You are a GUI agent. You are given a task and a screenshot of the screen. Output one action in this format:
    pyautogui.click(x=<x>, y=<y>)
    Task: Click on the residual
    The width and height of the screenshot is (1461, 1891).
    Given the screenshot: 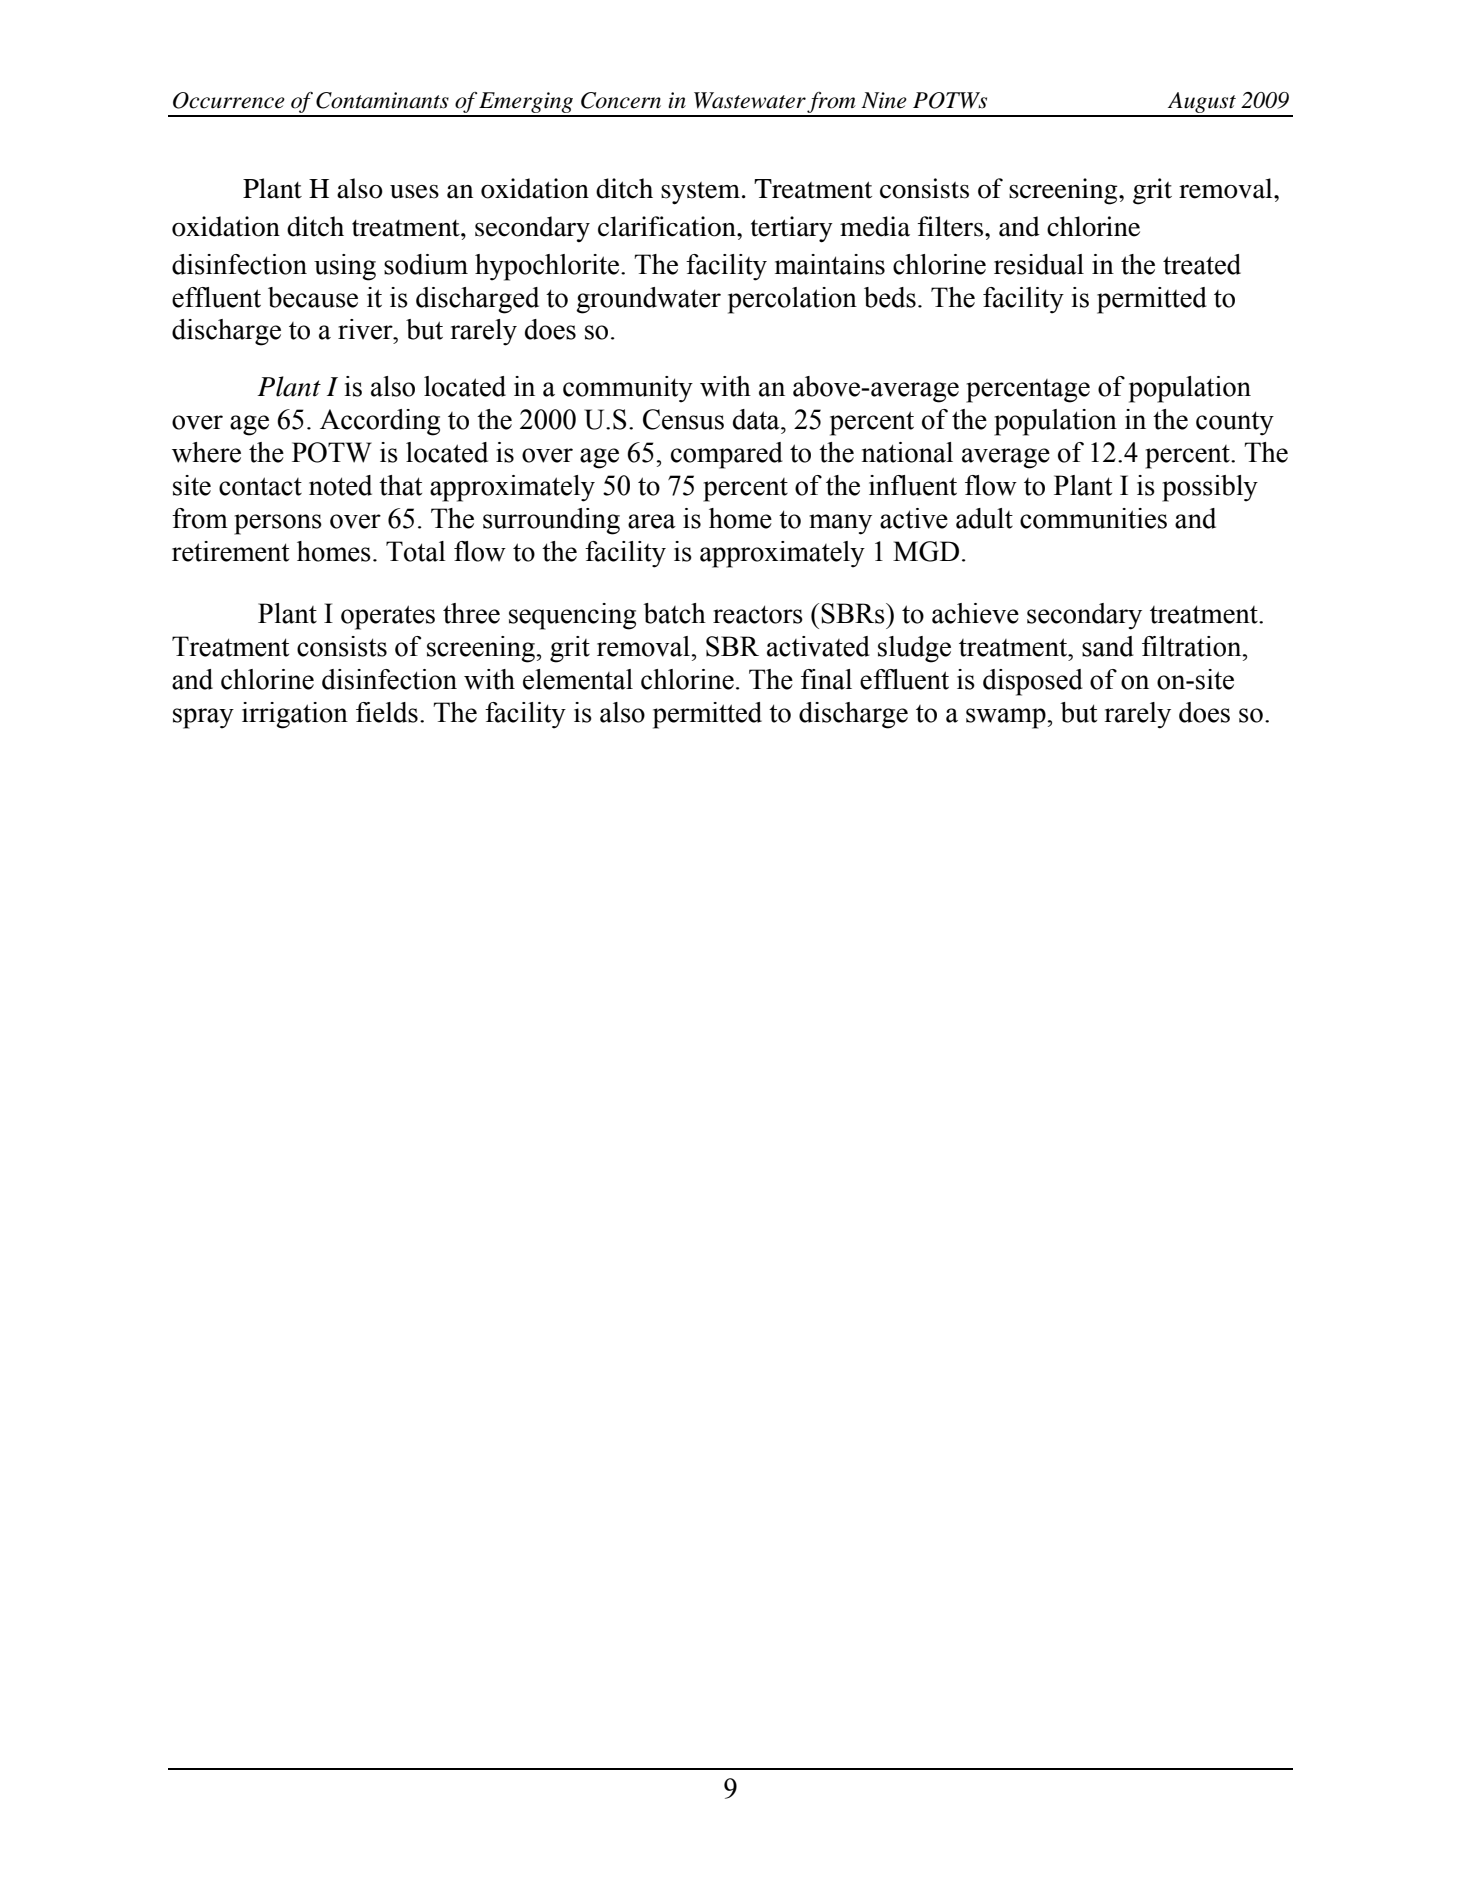 What is the action you would take?
    pyautogui.click(x=1039, y=264)
